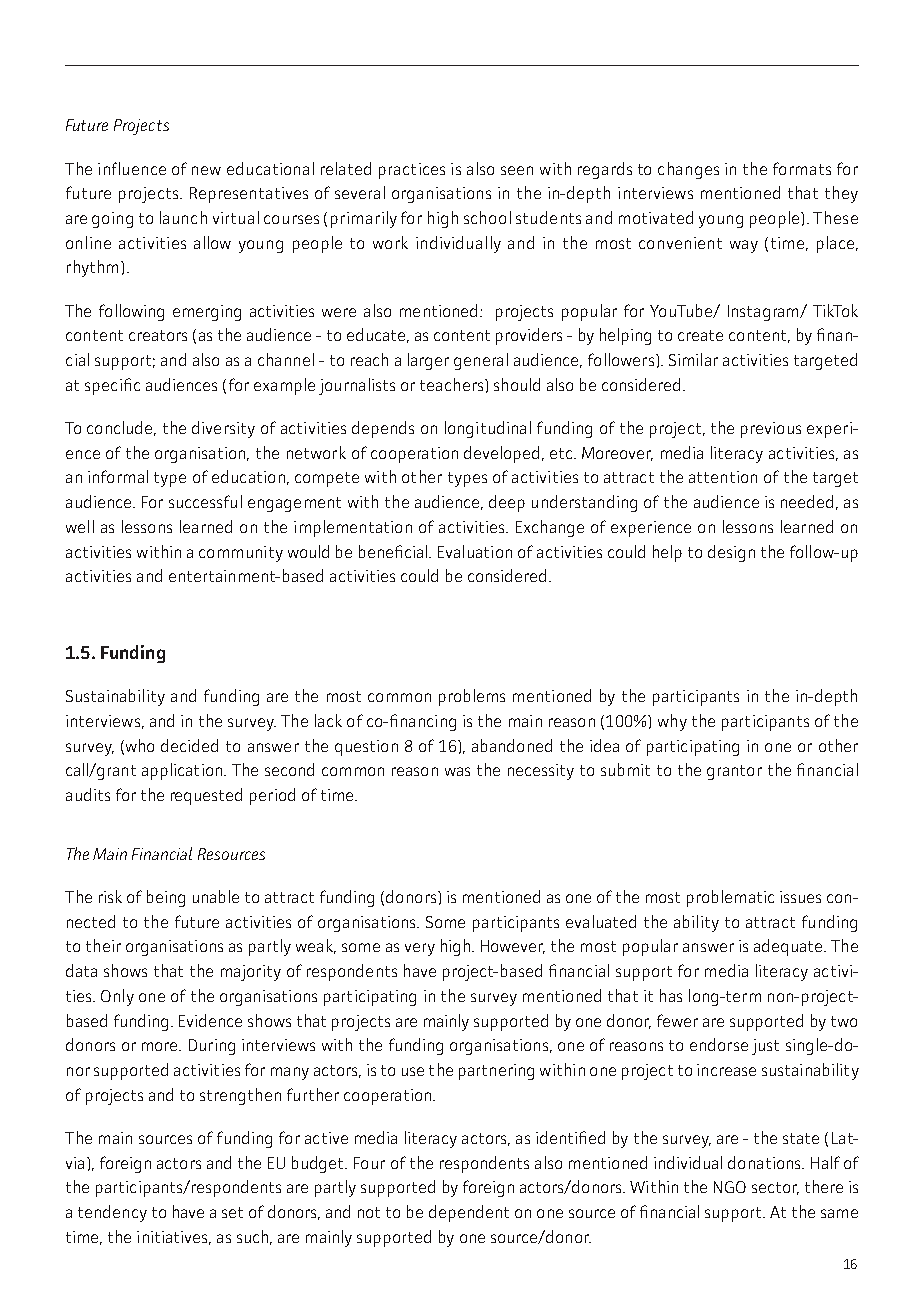 This image has width=924, height=1308. Describe the element at coordinates (469, 1213) in the image. I see `dependent` at that location.
